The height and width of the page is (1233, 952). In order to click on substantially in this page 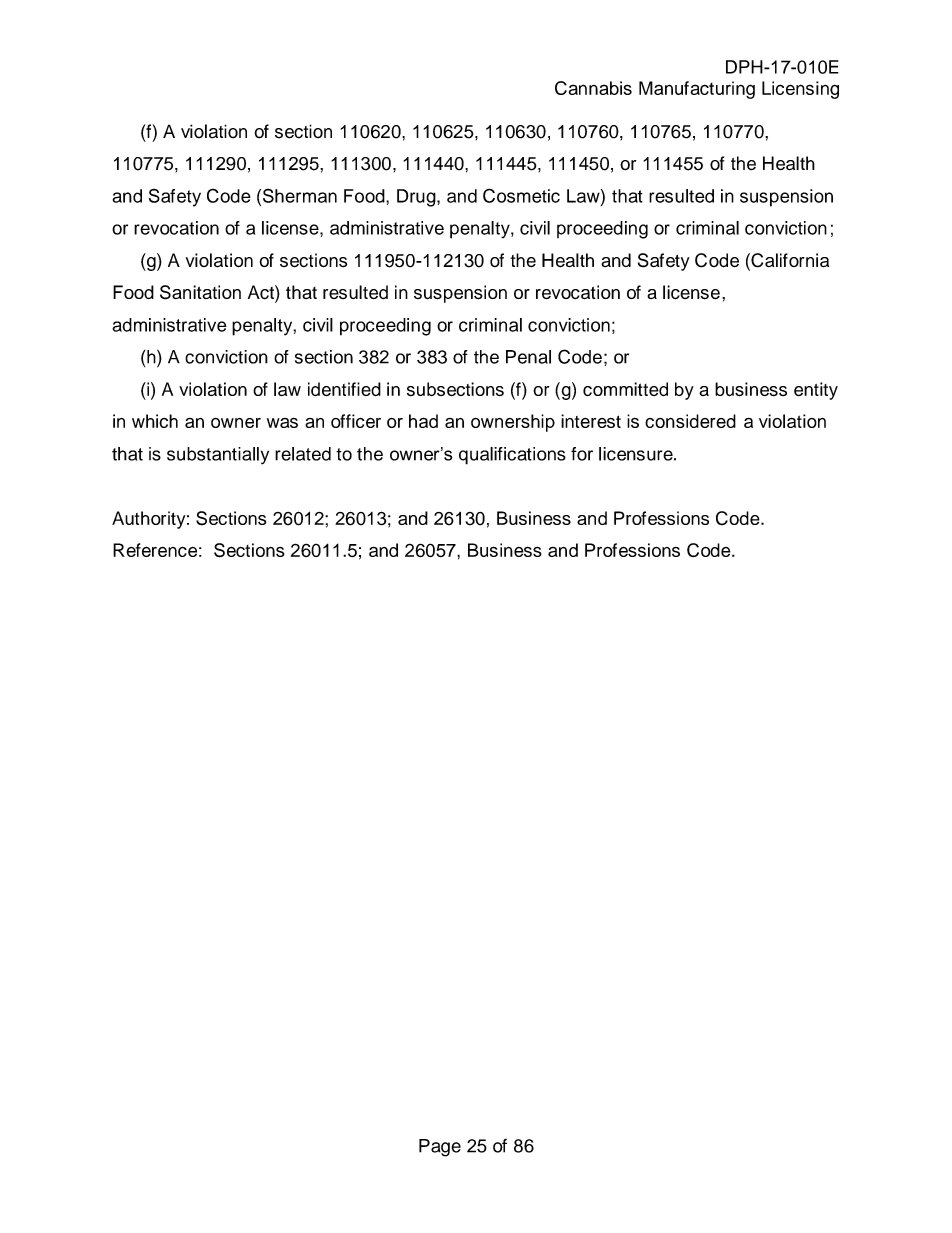, I will do `click(218, 456)`.
